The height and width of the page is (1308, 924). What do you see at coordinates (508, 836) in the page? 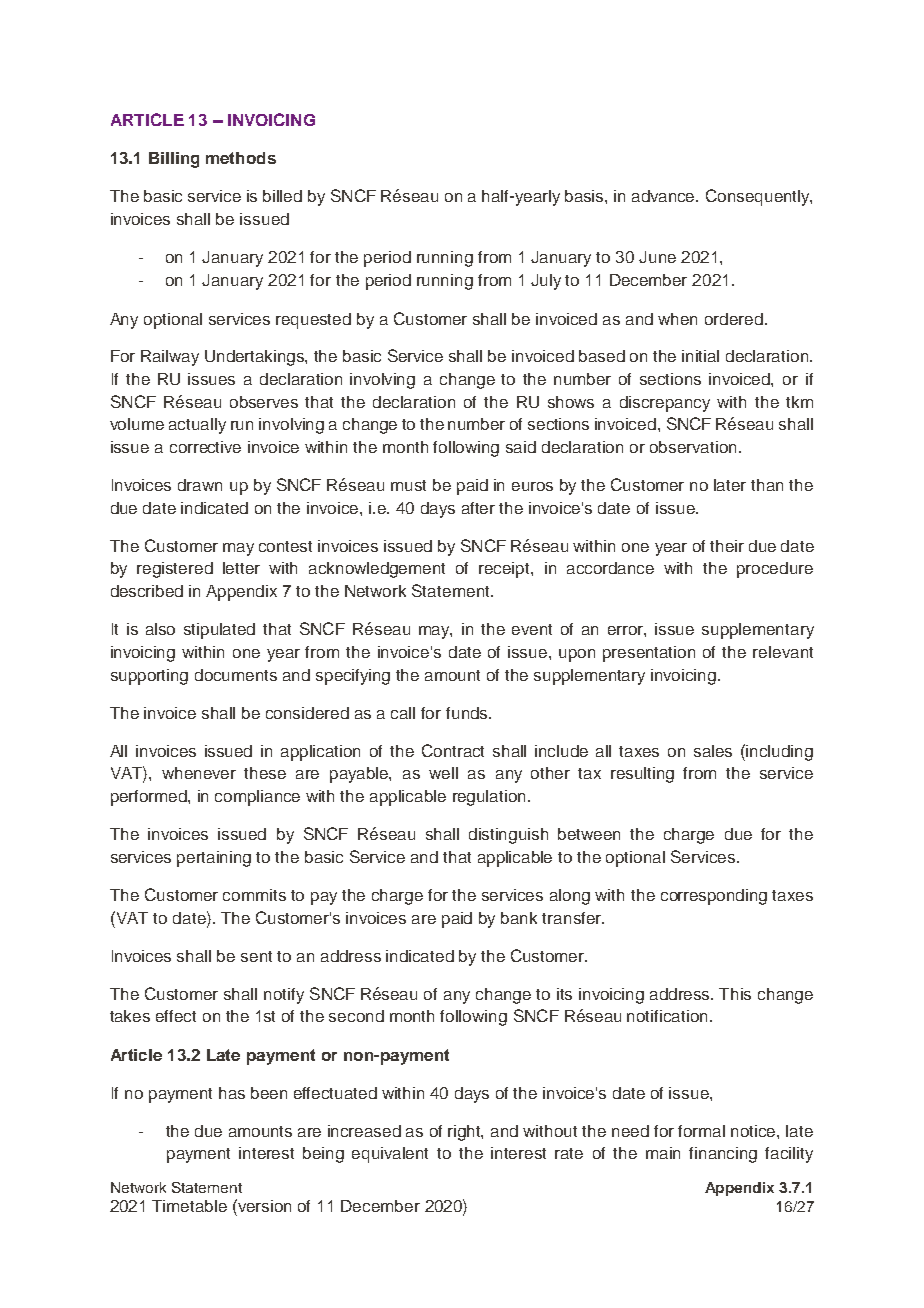
I see `distinguish` at bounding box center [508, 836].
